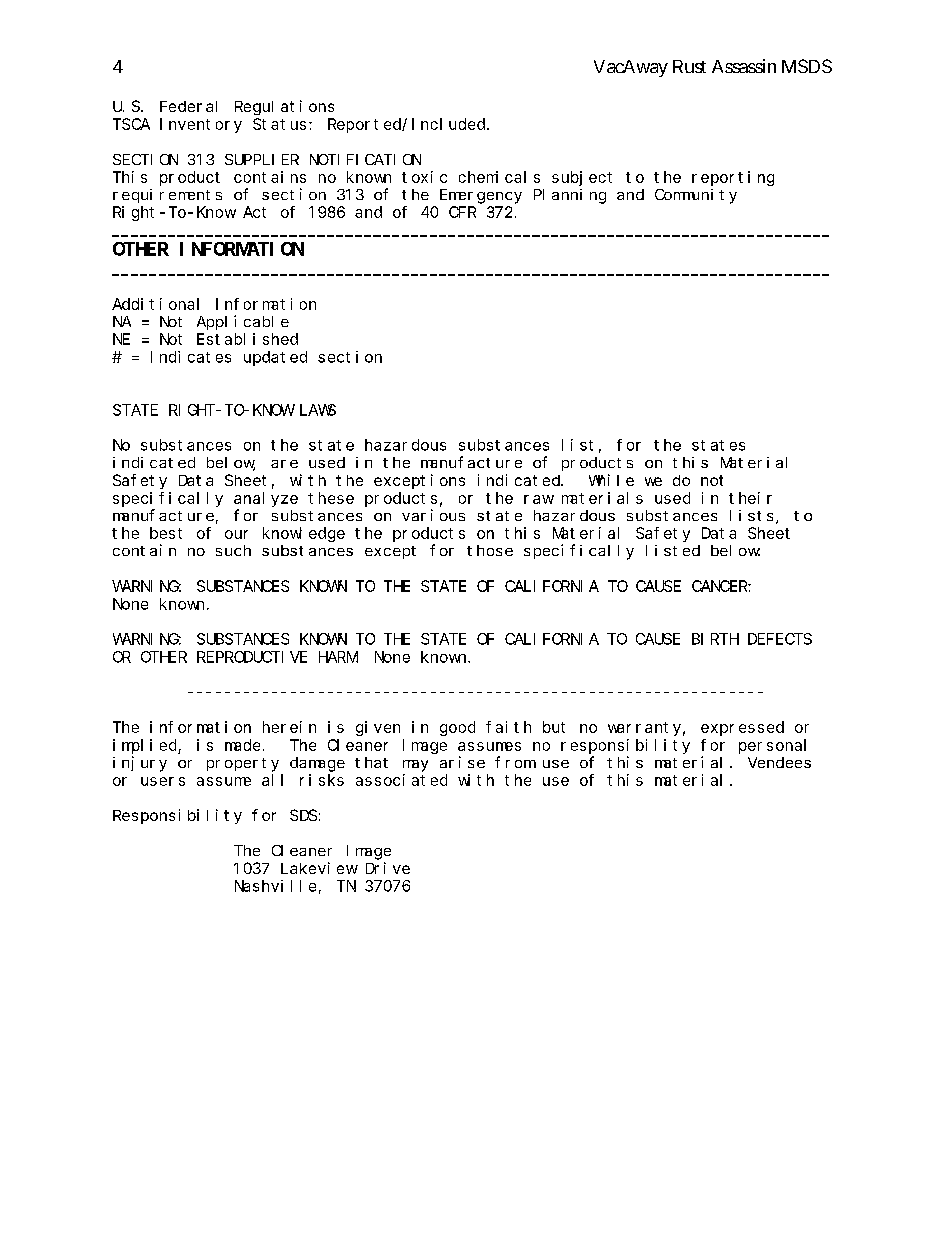 The width and height of the document is (952, 1233). I want to click on Assassin, so click(744, 66).
